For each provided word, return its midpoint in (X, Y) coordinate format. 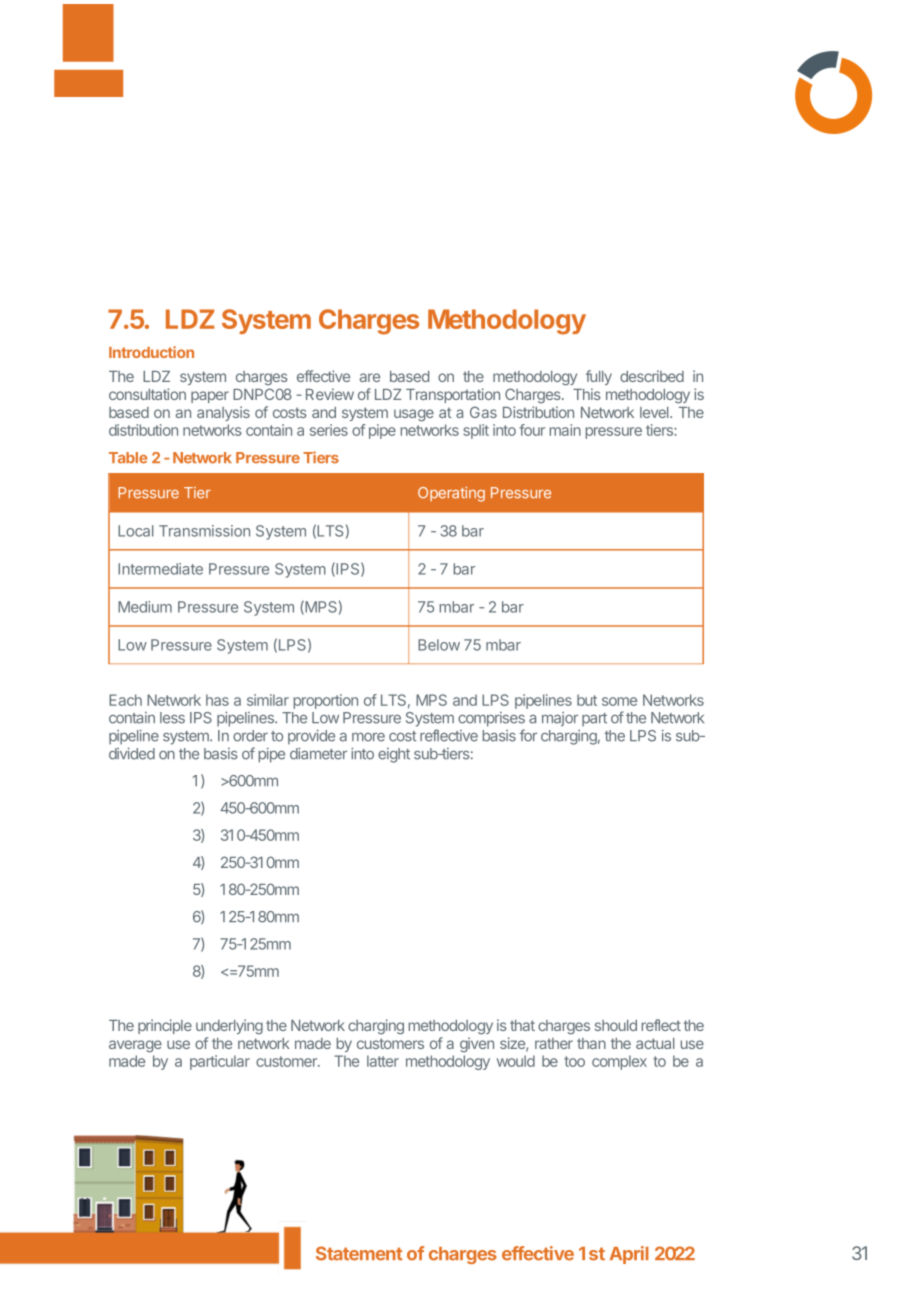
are (370, 377)
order (250, 736)
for (528, 735)
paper (210, 397)
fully (599, 377)
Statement (359, 1253)
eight (394, 755)
